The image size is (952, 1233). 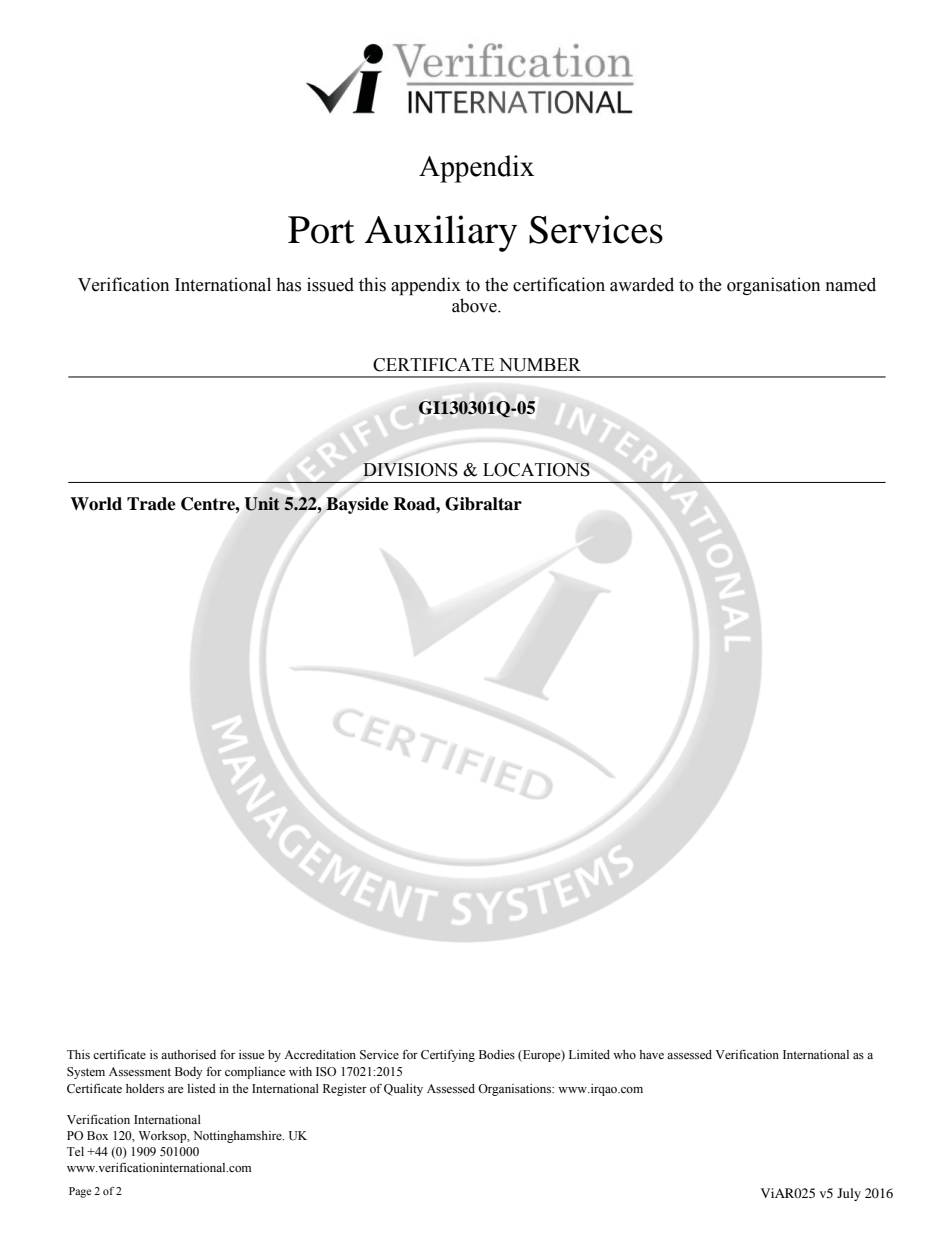 I want to click on Limited, so click(x=589, y=1054).
